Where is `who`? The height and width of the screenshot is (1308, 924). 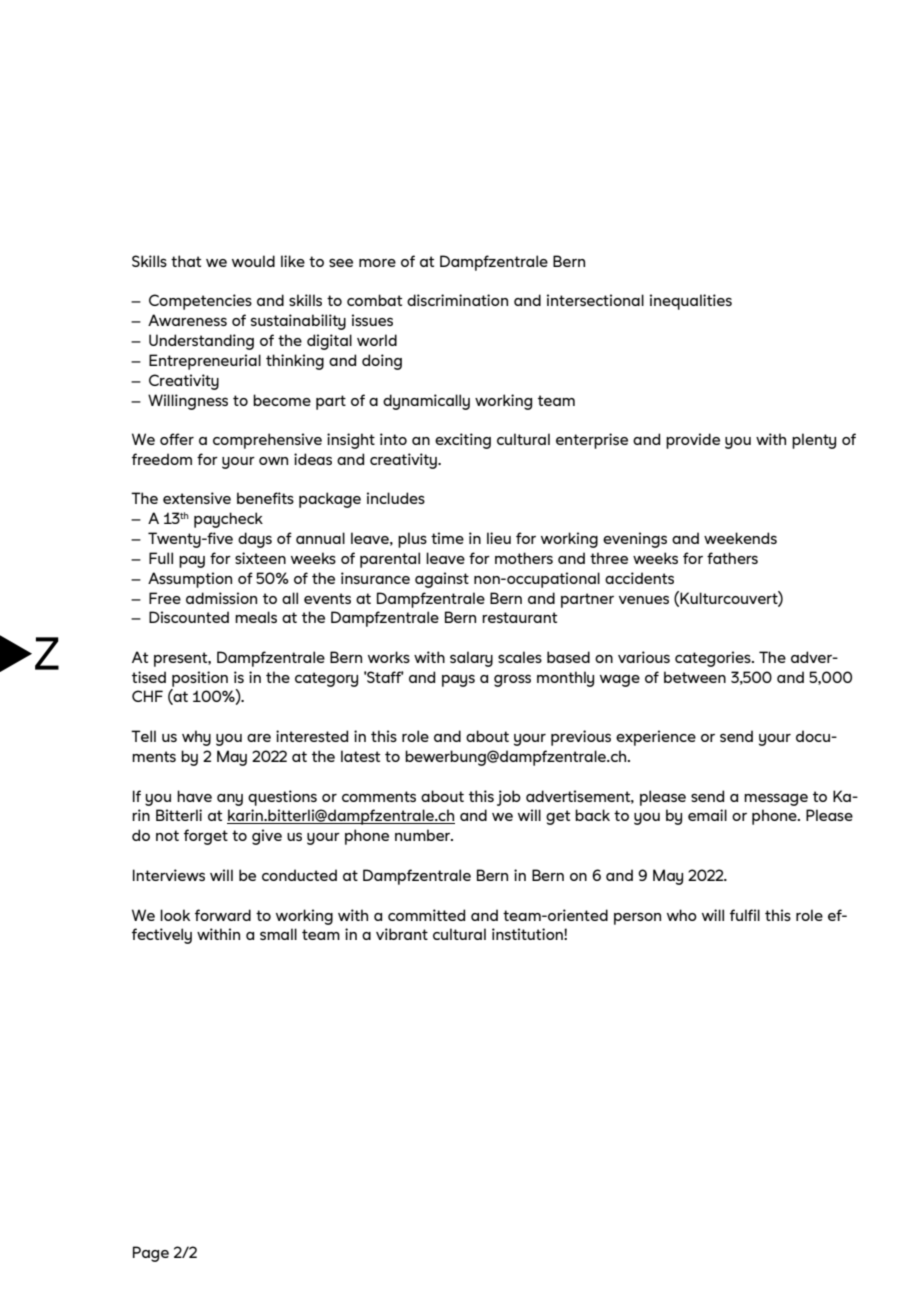 who is located at coordinates (682, 915).
